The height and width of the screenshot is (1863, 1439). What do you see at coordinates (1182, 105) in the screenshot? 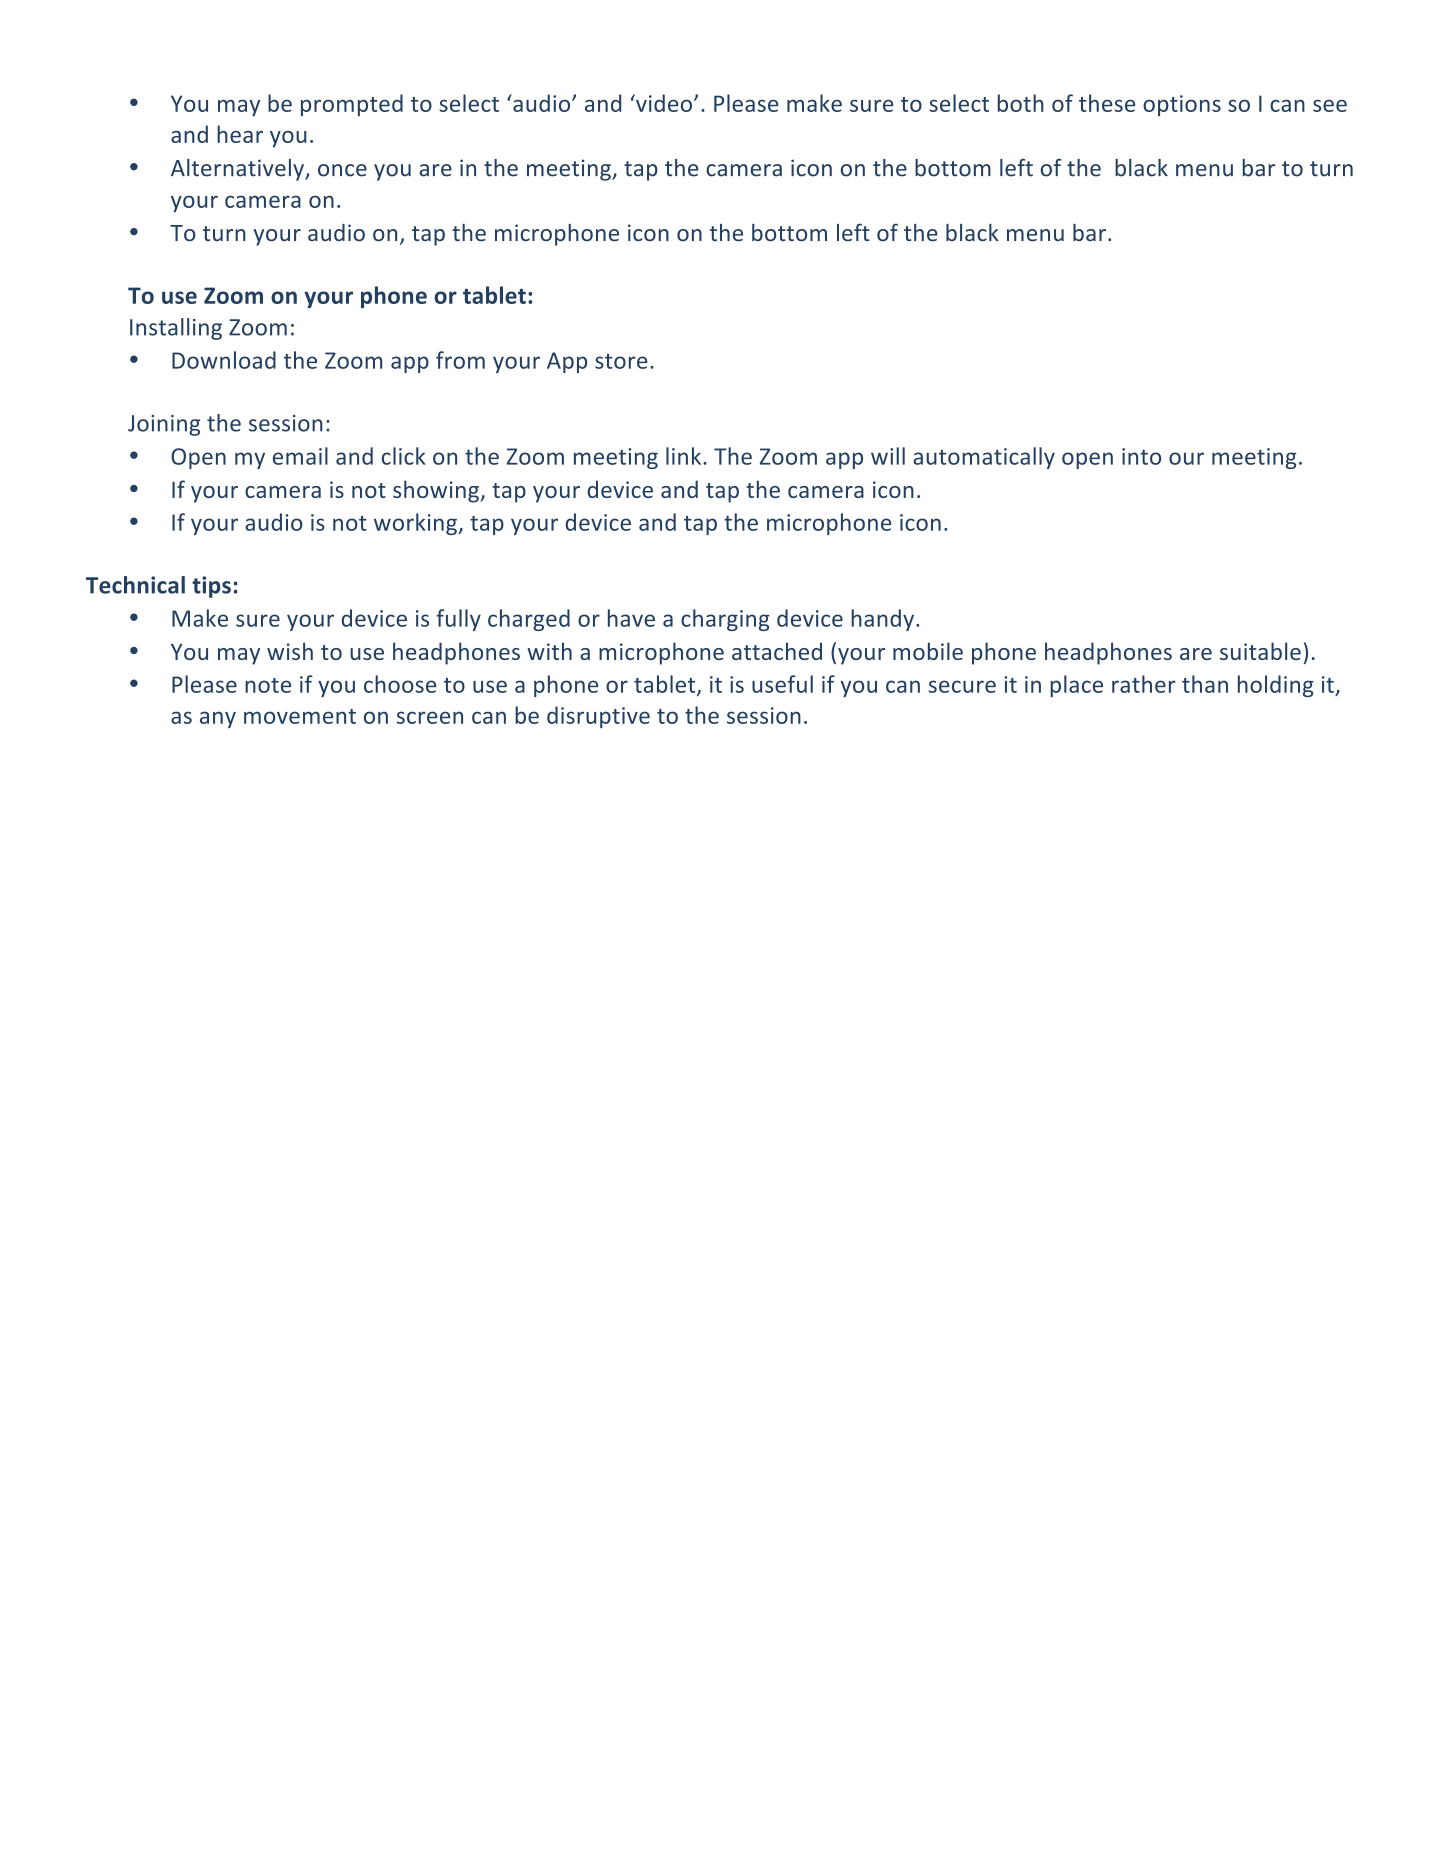
I see `options` at bounding box center [1182, 105].
